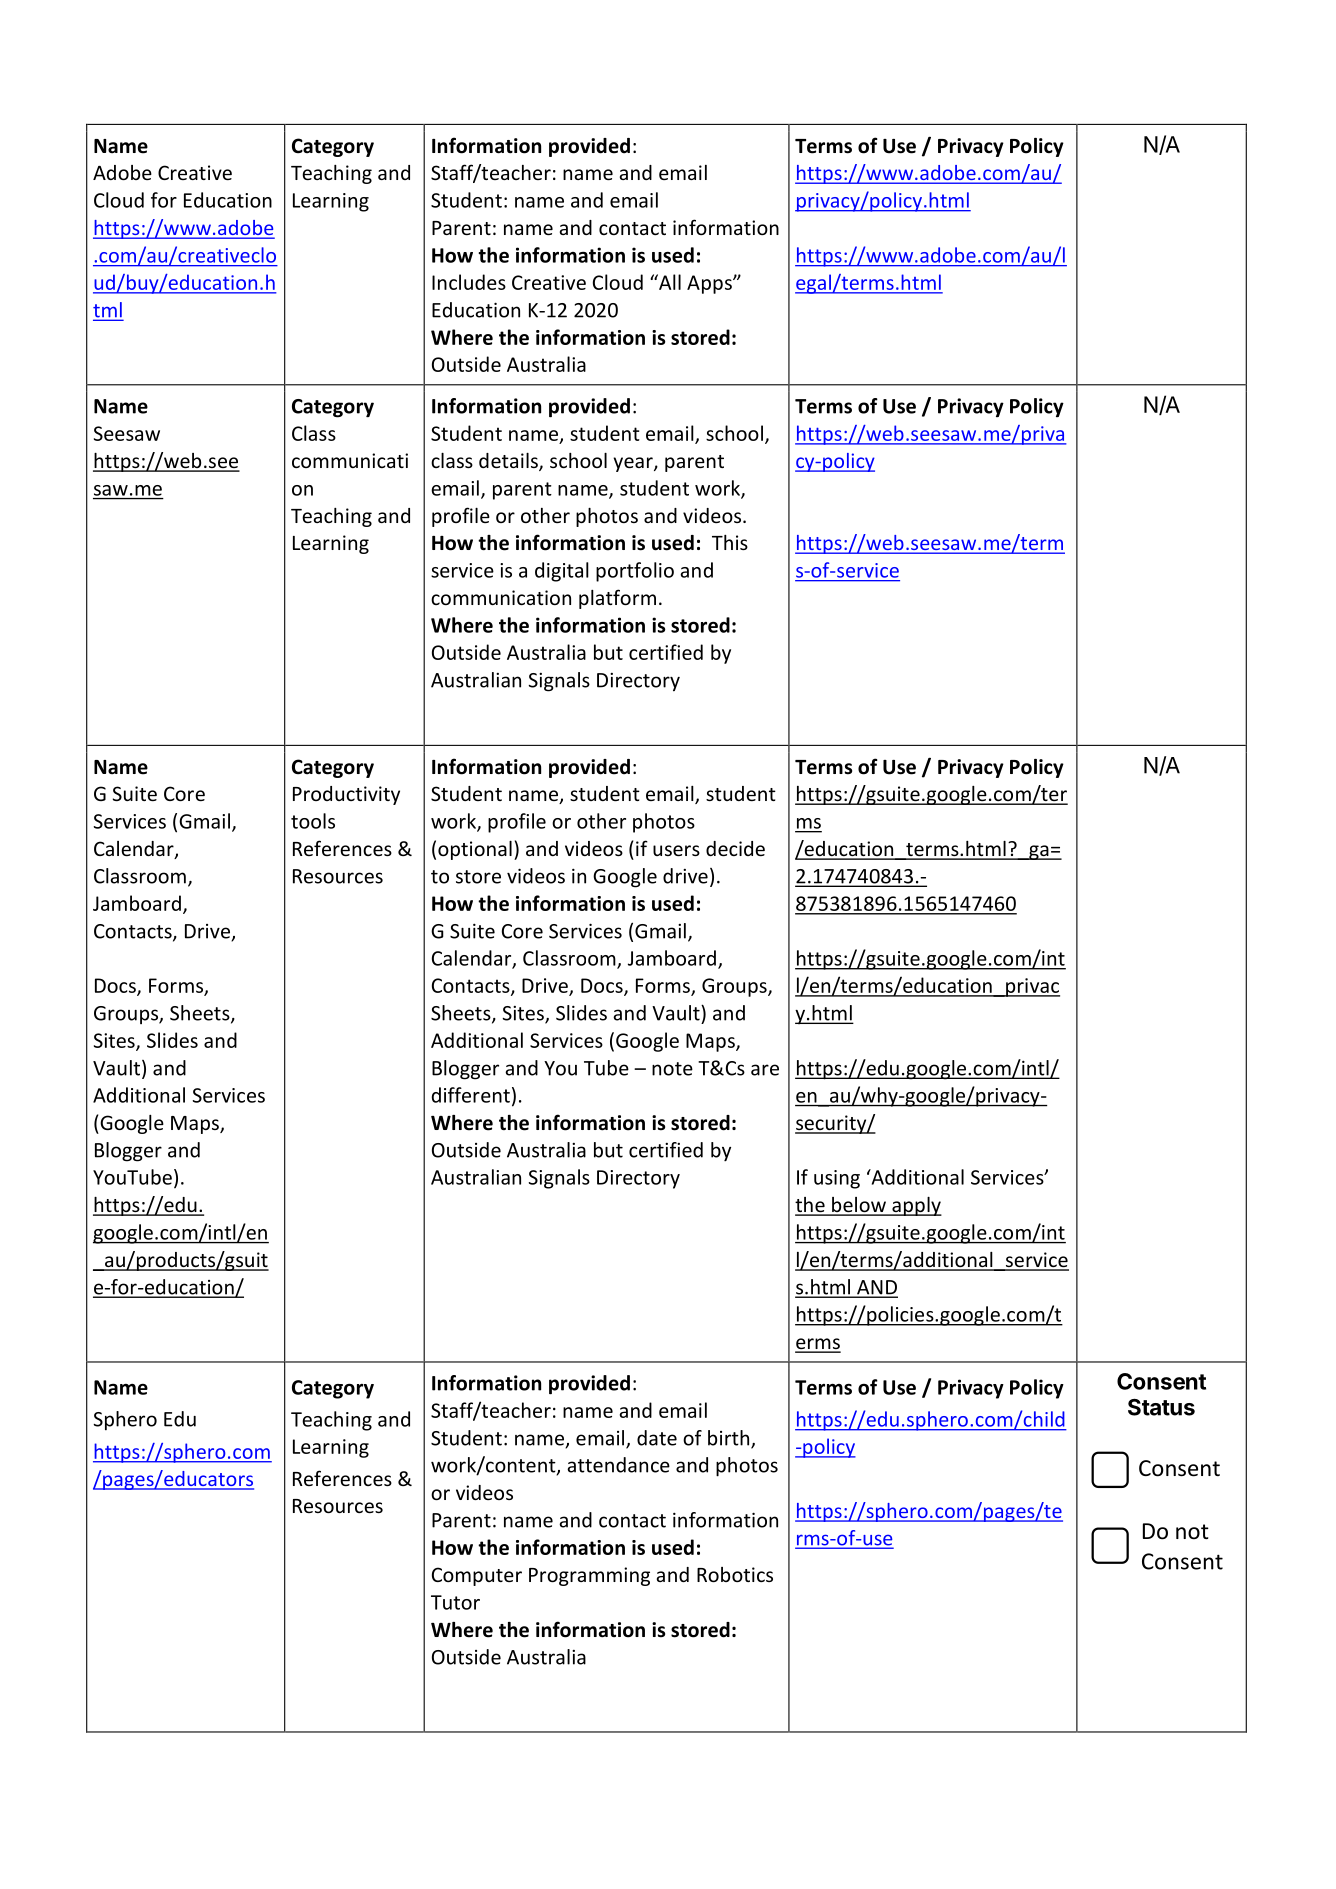 The image size is (1336, 1889). Describe the element at coordinates (735, 848) in the screenshot. I see `decide` at that location.
